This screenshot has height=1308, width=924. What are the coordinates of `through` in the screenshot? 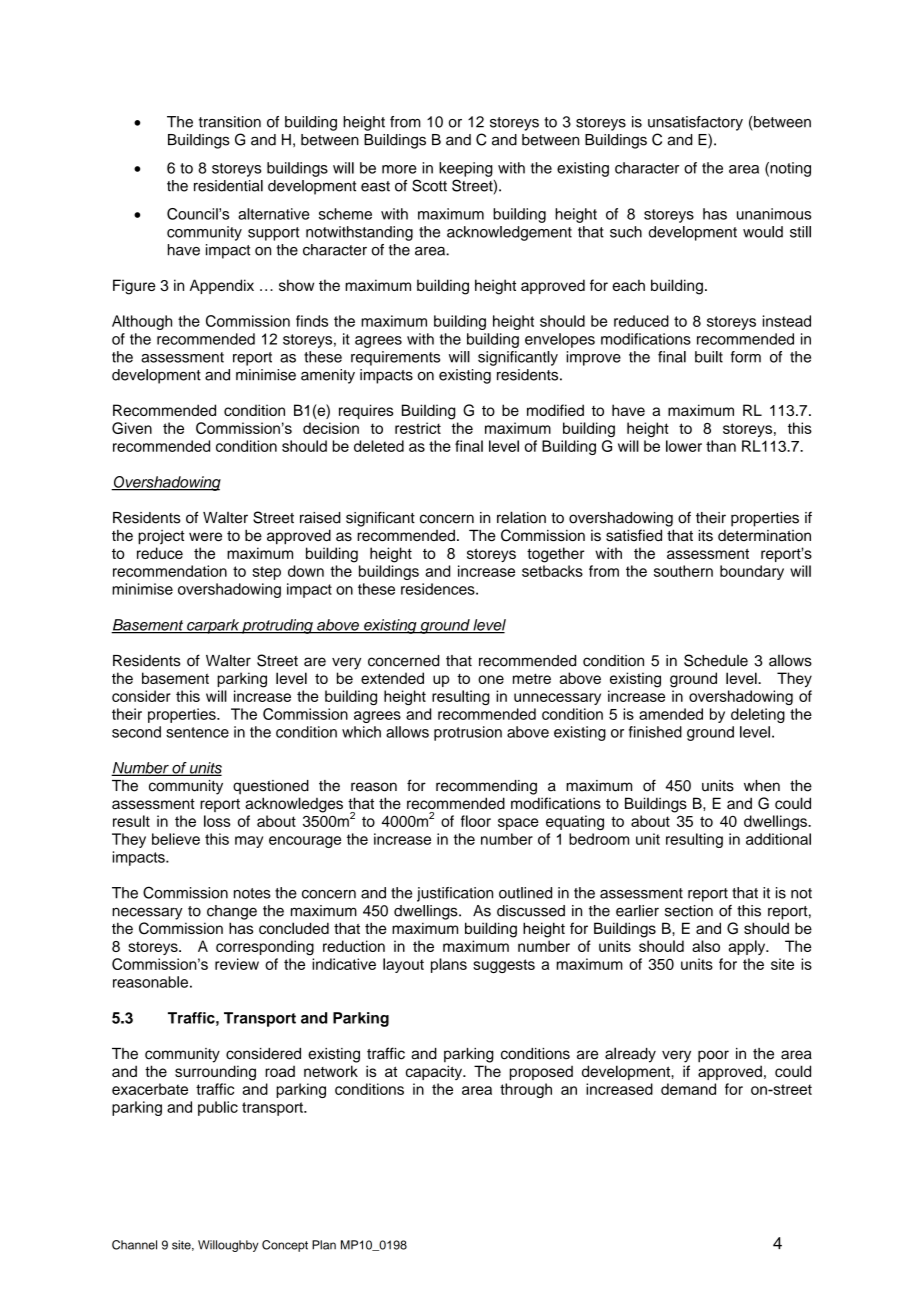 It's located at (526, 1090).
